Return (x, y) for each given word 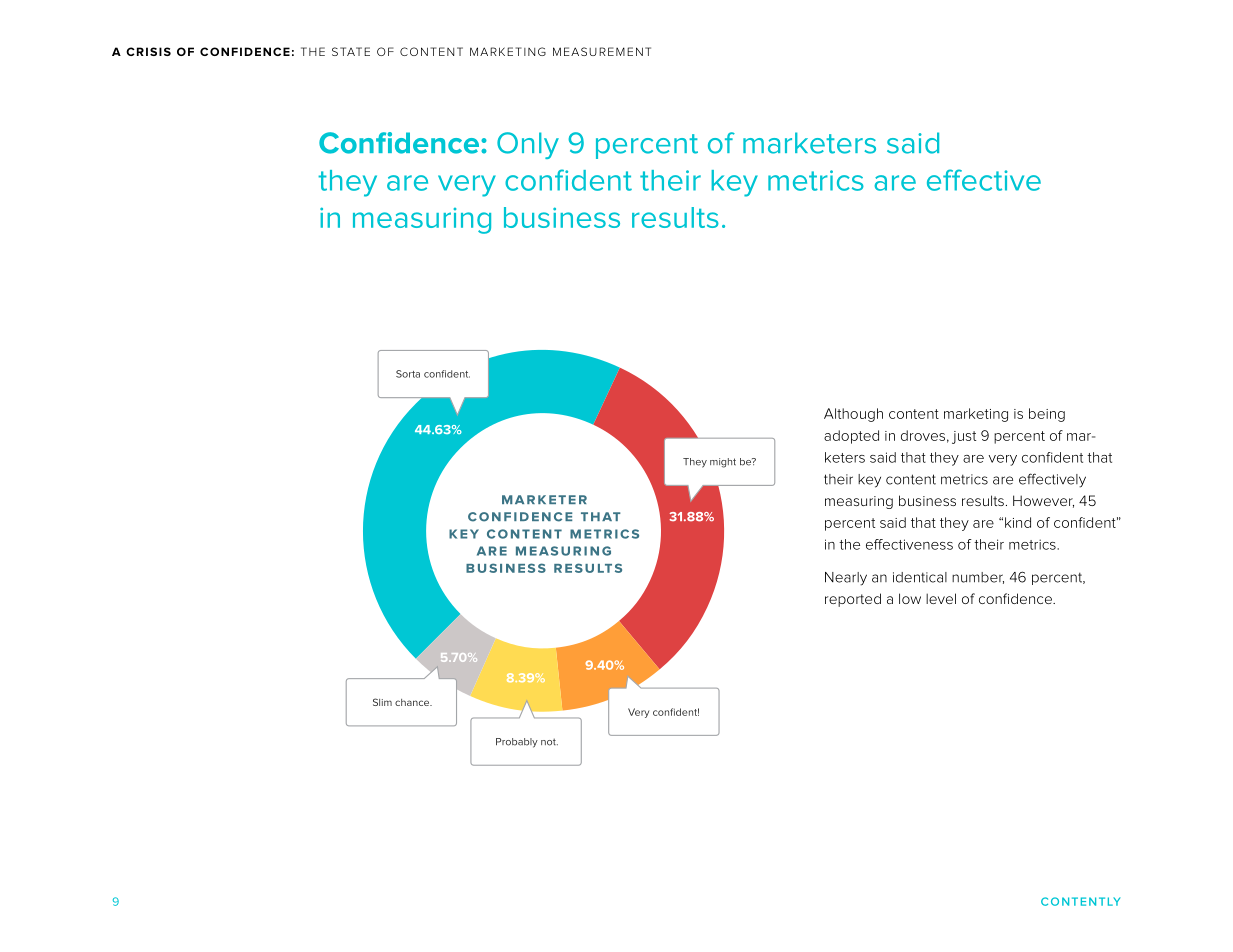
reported (853, 600)
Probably (517, 743)
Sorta (408, 374)
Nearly (846, 579)
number (978, 578)
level (941, 598)
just (964, 437)
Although (853, 415)
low (910, 598)
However (1043, 501)
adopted (851, 437)
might (723, 463)
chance (413, 702)
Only (528, 145)
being (1047, 415)
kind (1018, 522)
